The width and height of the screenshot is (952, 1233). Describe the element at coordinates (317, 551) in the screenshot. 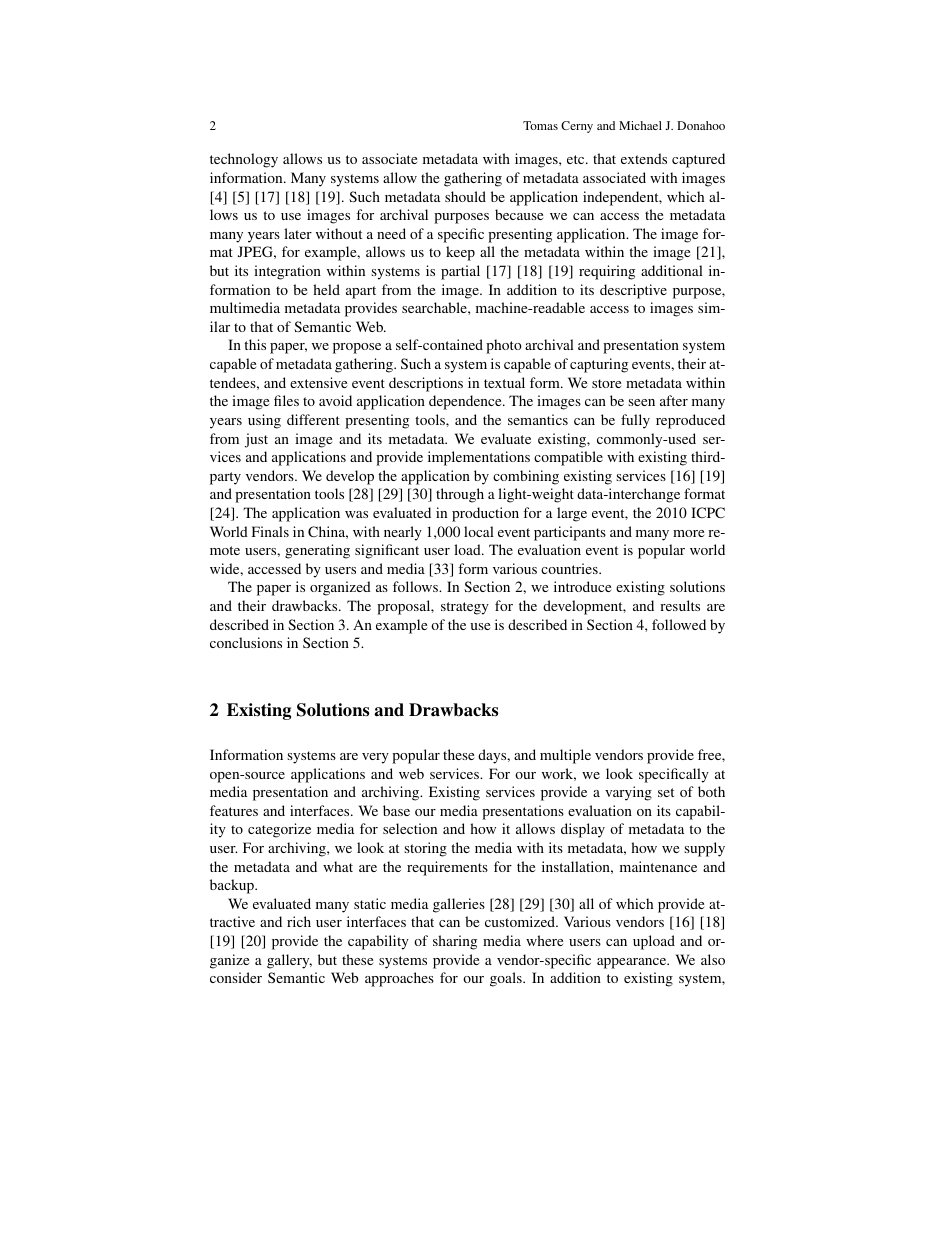

I see `generating` at that location.
